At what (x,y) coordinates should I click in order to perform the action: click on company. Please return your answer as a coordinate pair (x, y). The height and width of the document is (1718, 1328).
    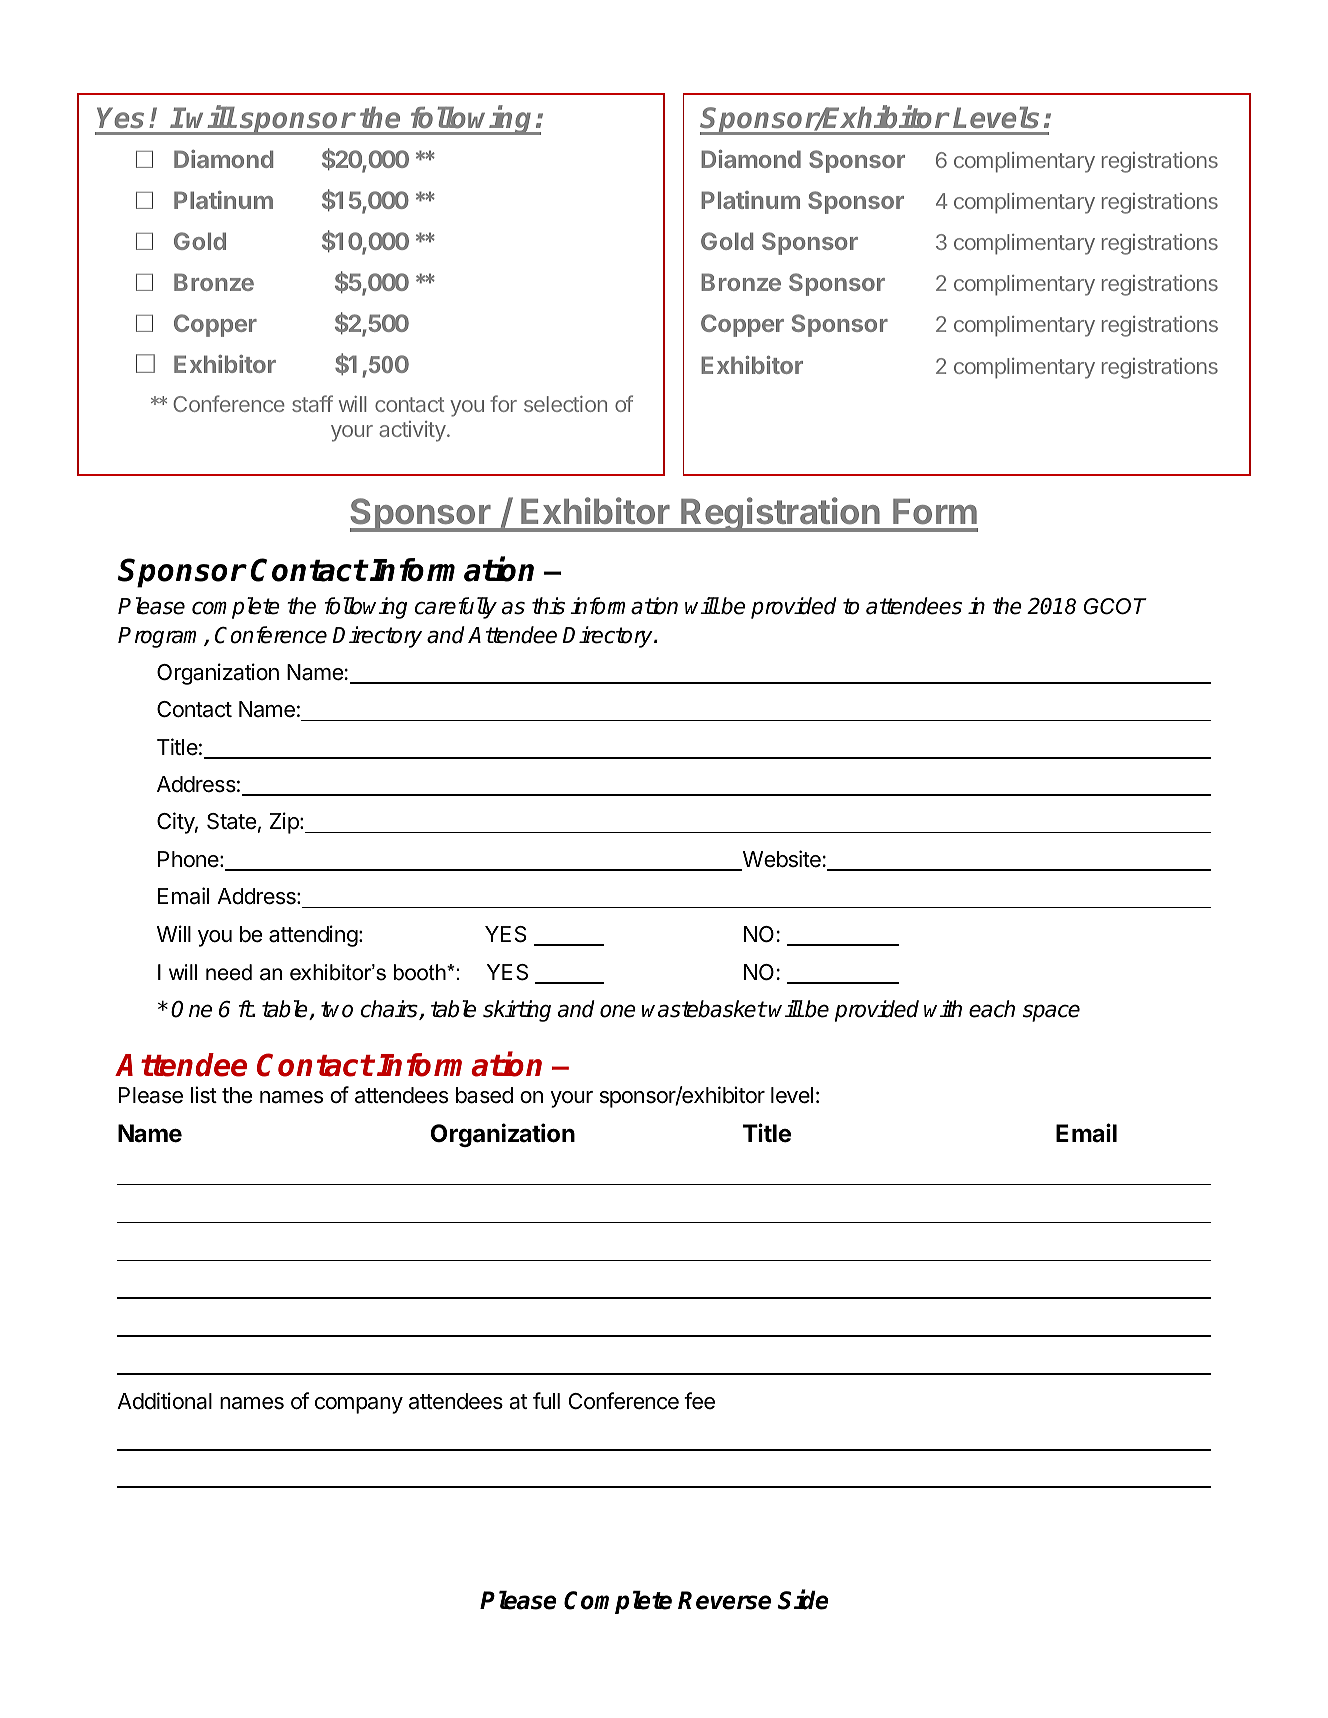
    Looking at the image, I should click on (359, 1405).
